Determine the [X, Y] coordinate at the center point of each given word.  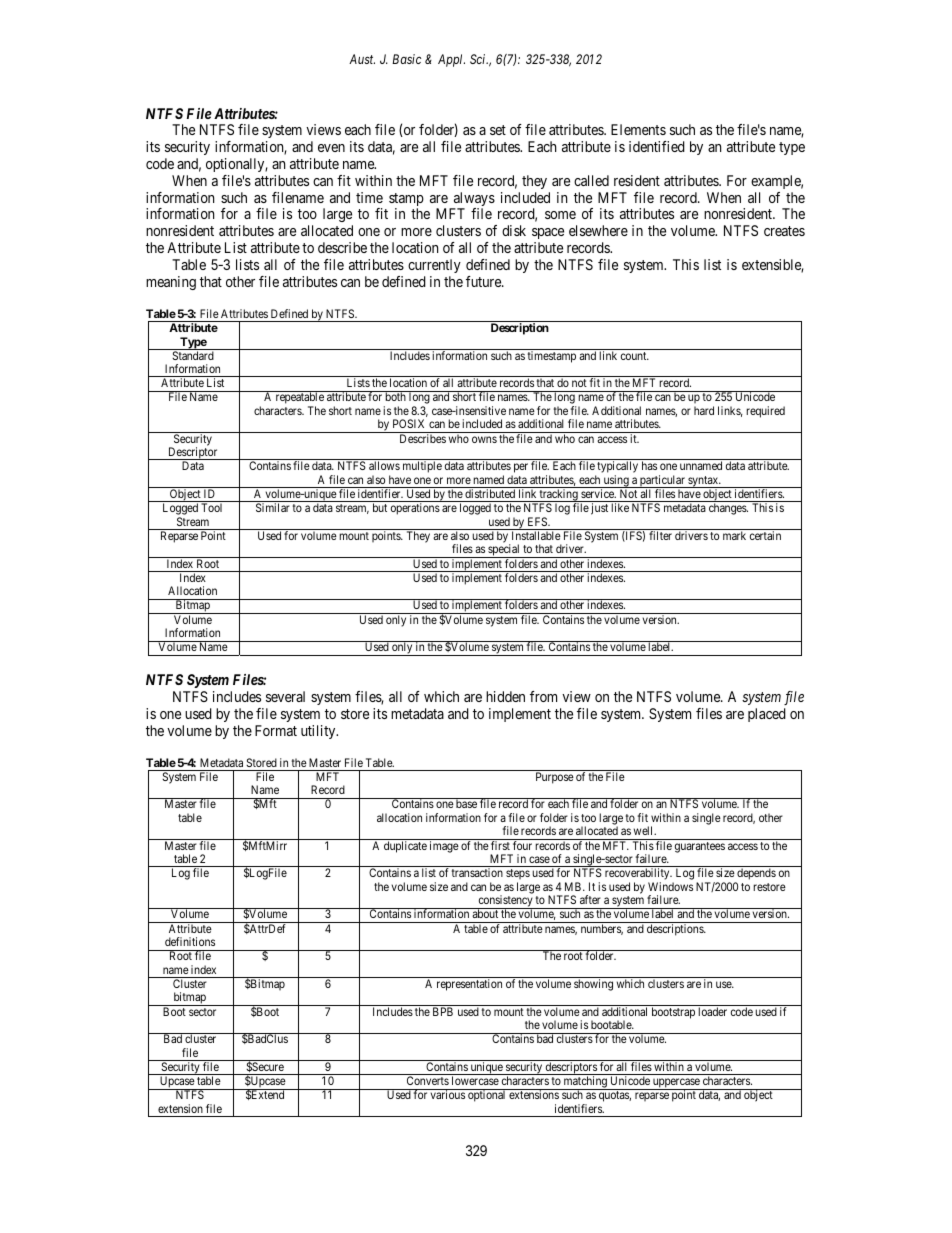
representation [469, 985]
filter [660, 535]
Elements [638, 129]
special [504, 551]
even [331, 148]
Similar [273, 507]
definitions [190, 941]
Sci [479, 59]
